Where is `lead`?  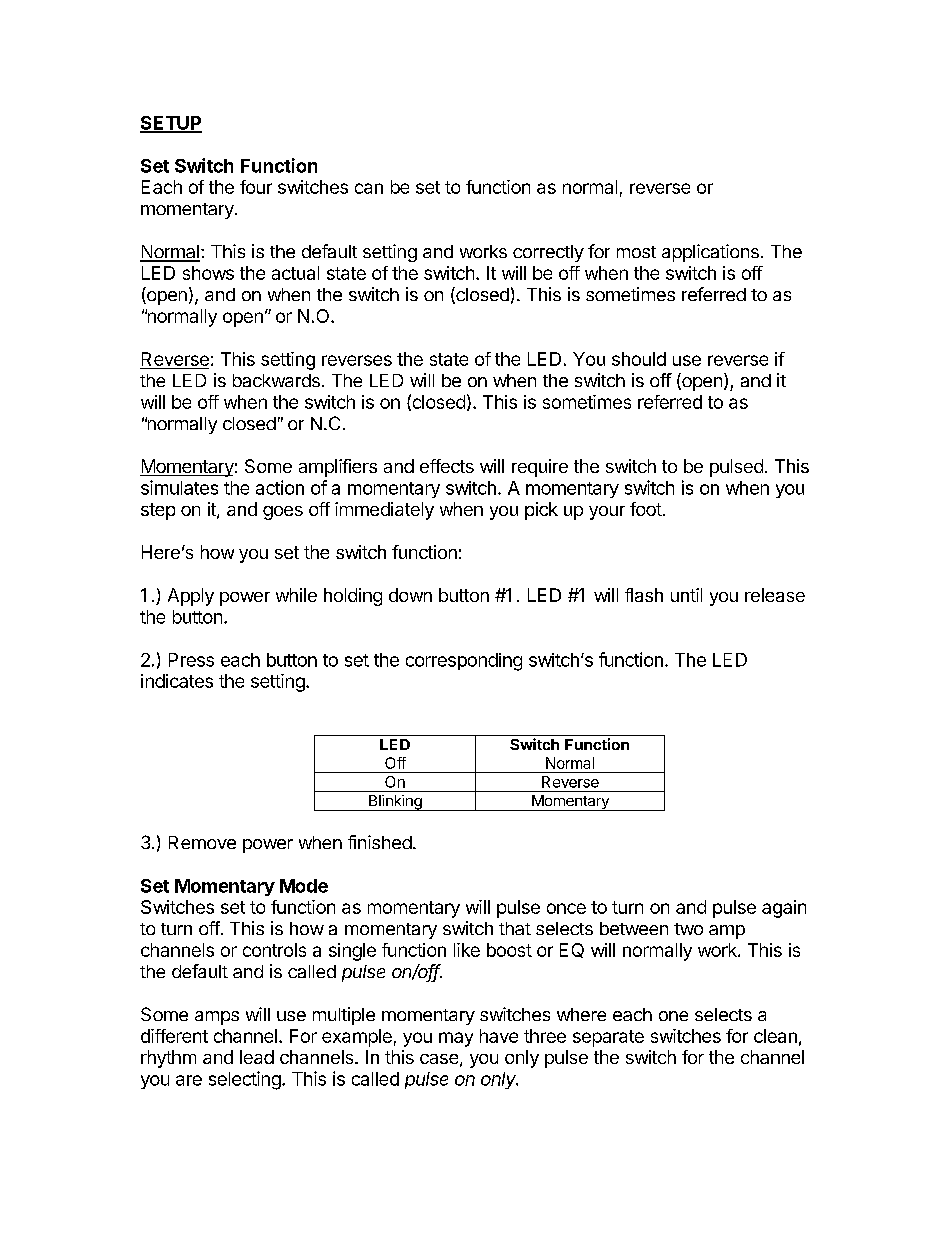 lead is located at coordinates (257, 1057).
